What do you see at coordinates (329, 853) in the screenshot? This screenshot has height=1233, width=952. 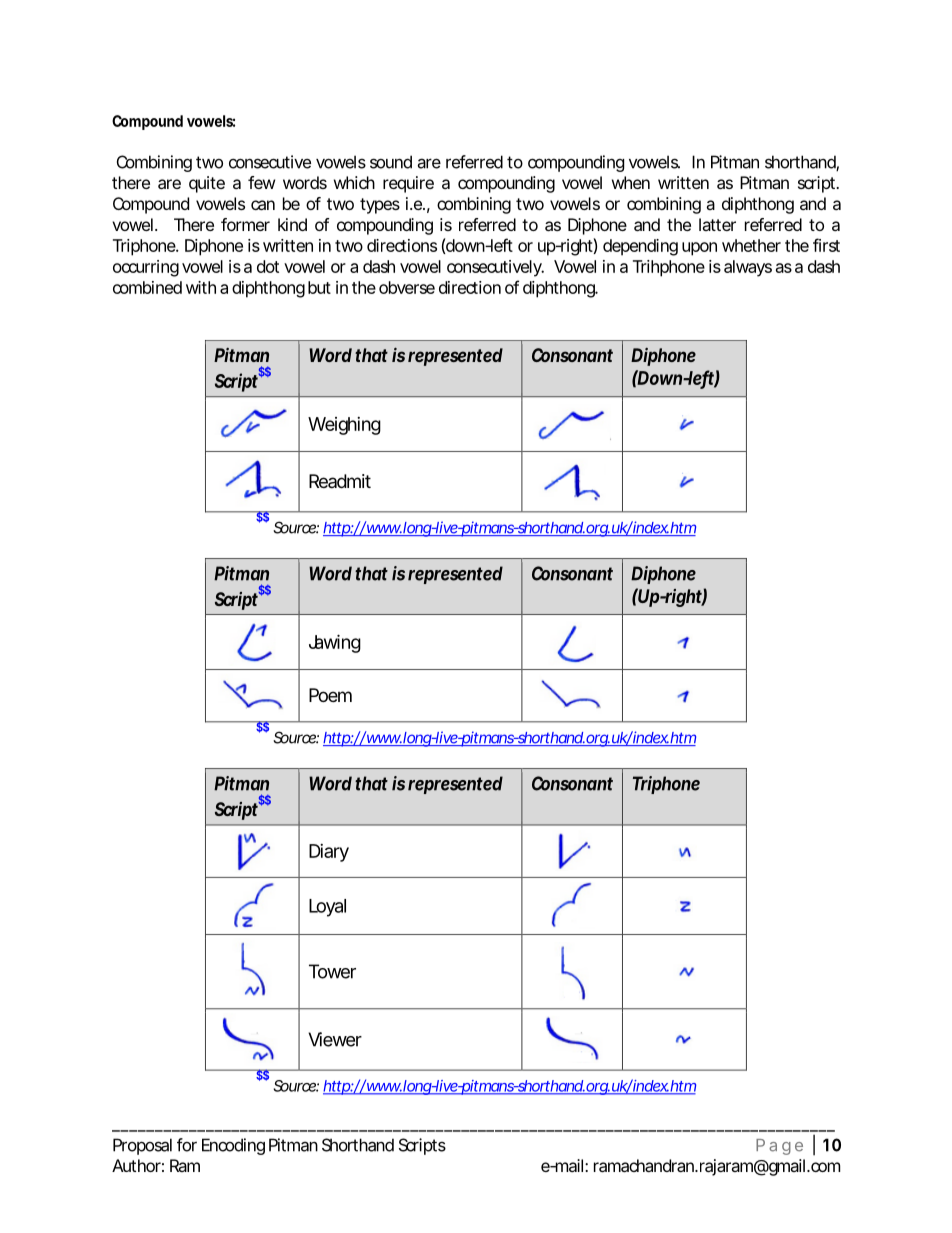 I see `Diary` at bounding box center [329, 853].
